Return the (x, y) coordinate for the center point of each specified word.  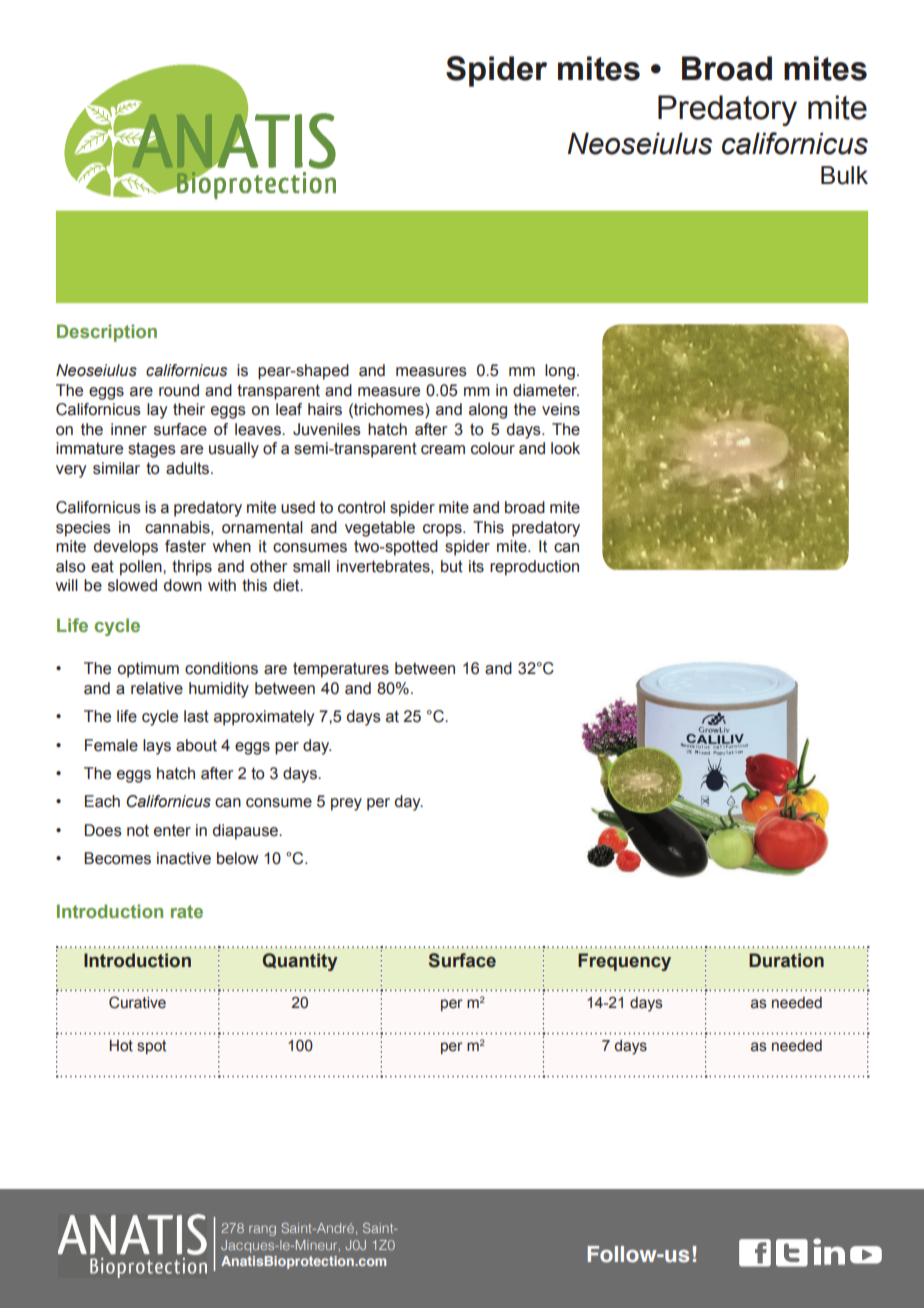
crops (443, 530)
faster (185, 546)
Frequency (624, 962)
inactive (184, 858)
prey (346, 804)
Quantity (300, 962)
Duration (786, 960)
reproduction (534, 568)
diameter (546, 390)
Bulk (844, 175)
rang (262, 1230)
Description (107, 333)
